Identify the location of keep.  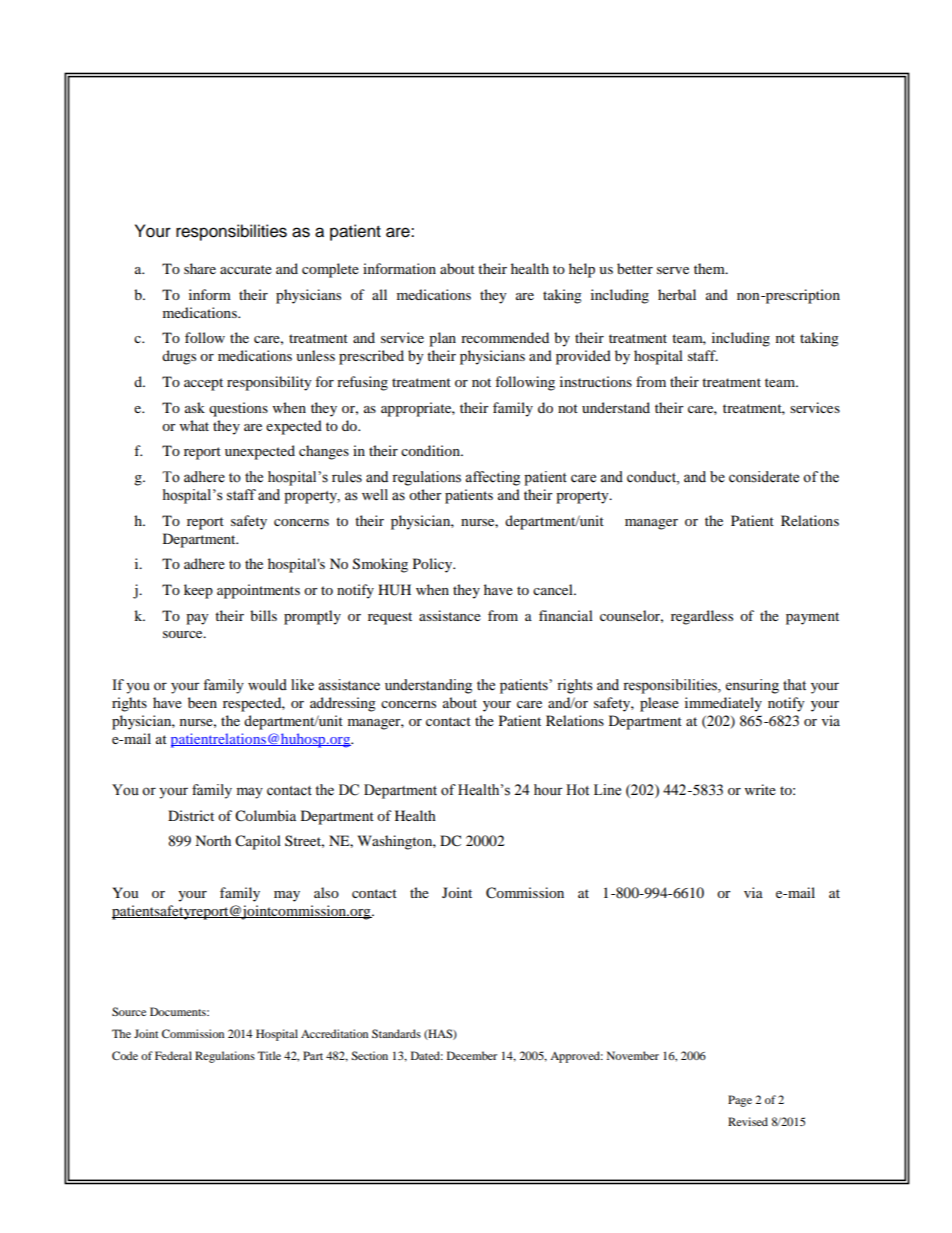
(198, 591).
